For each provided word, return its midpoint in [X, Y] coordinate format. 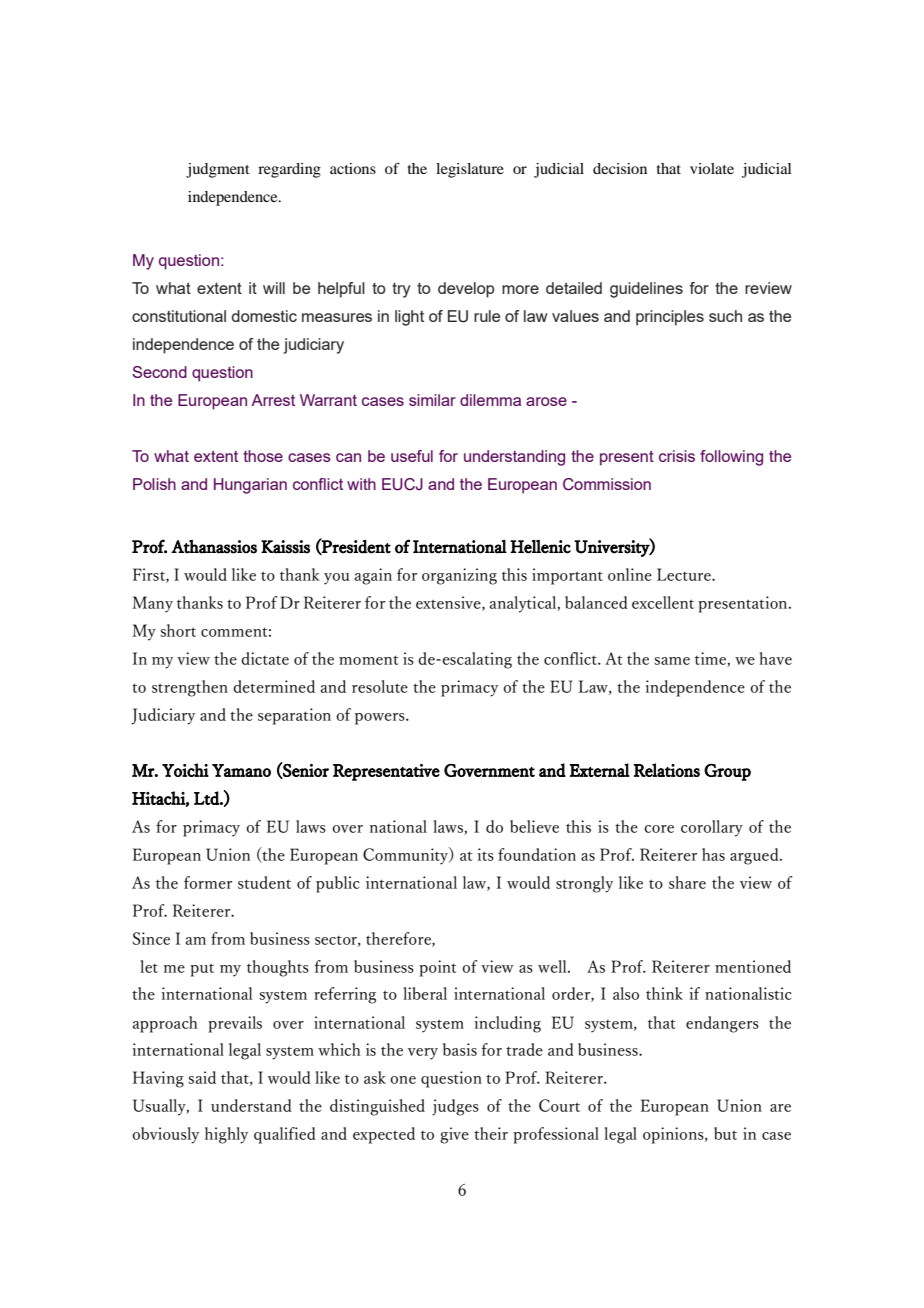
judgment [218, 170]
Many [153, 604]
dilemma [490, 400]
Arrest [273, 400]
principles [670, 318]
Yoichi [185, 770]
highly [226, 1135]
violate [712, 168]
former [208, 882]
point [437, 968]
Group [727, 772]
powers [381, 719]
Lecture [685, 574]
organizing [459, 576]
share [687, 882]
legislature [470, 170]
